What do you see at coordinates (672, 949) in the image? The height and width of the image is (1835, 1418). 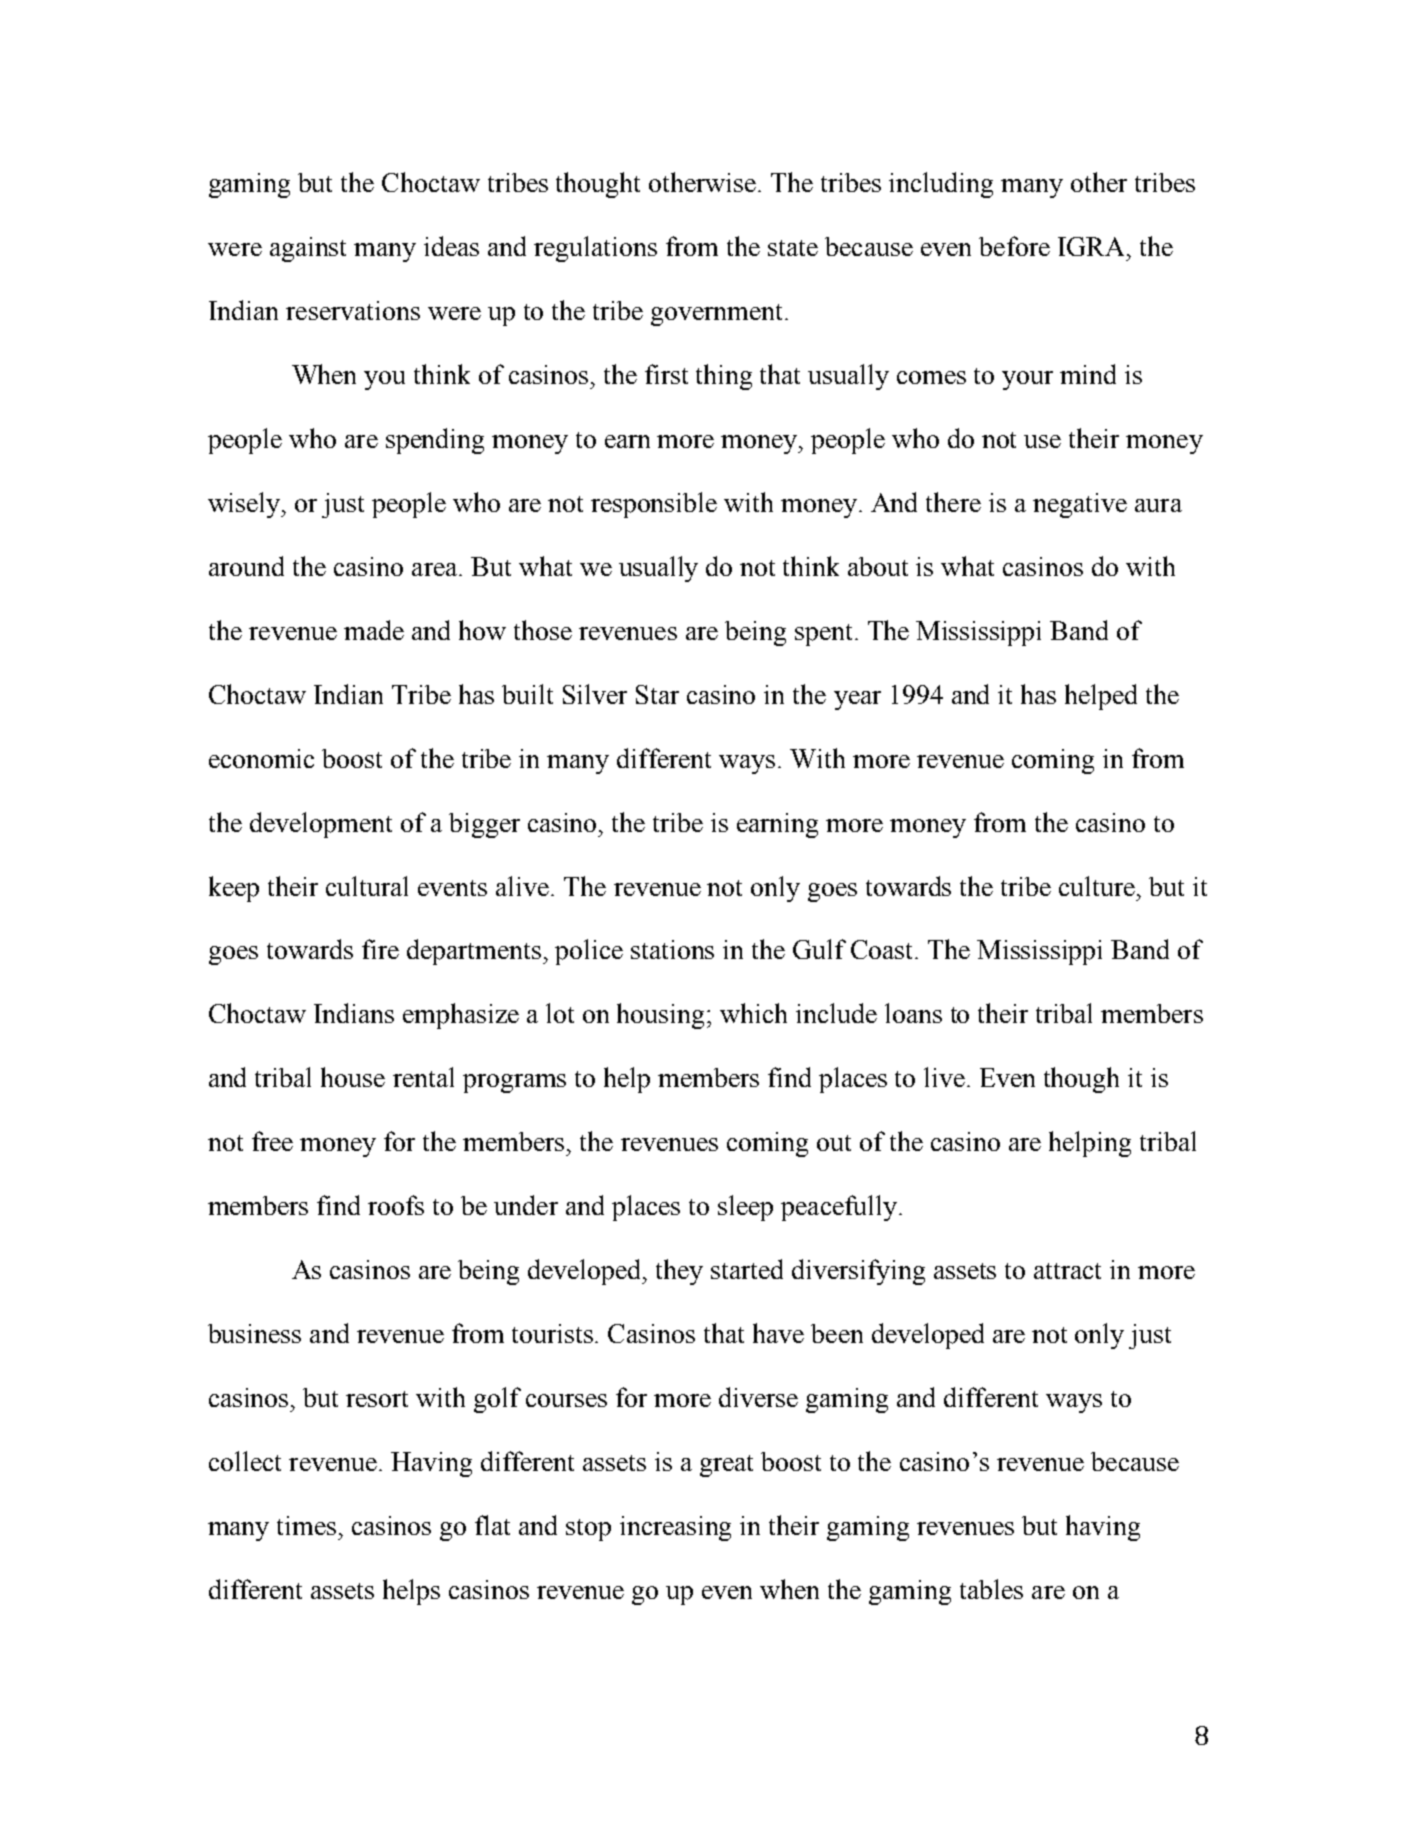 I see `stations` at bounding box center [672, 949].
